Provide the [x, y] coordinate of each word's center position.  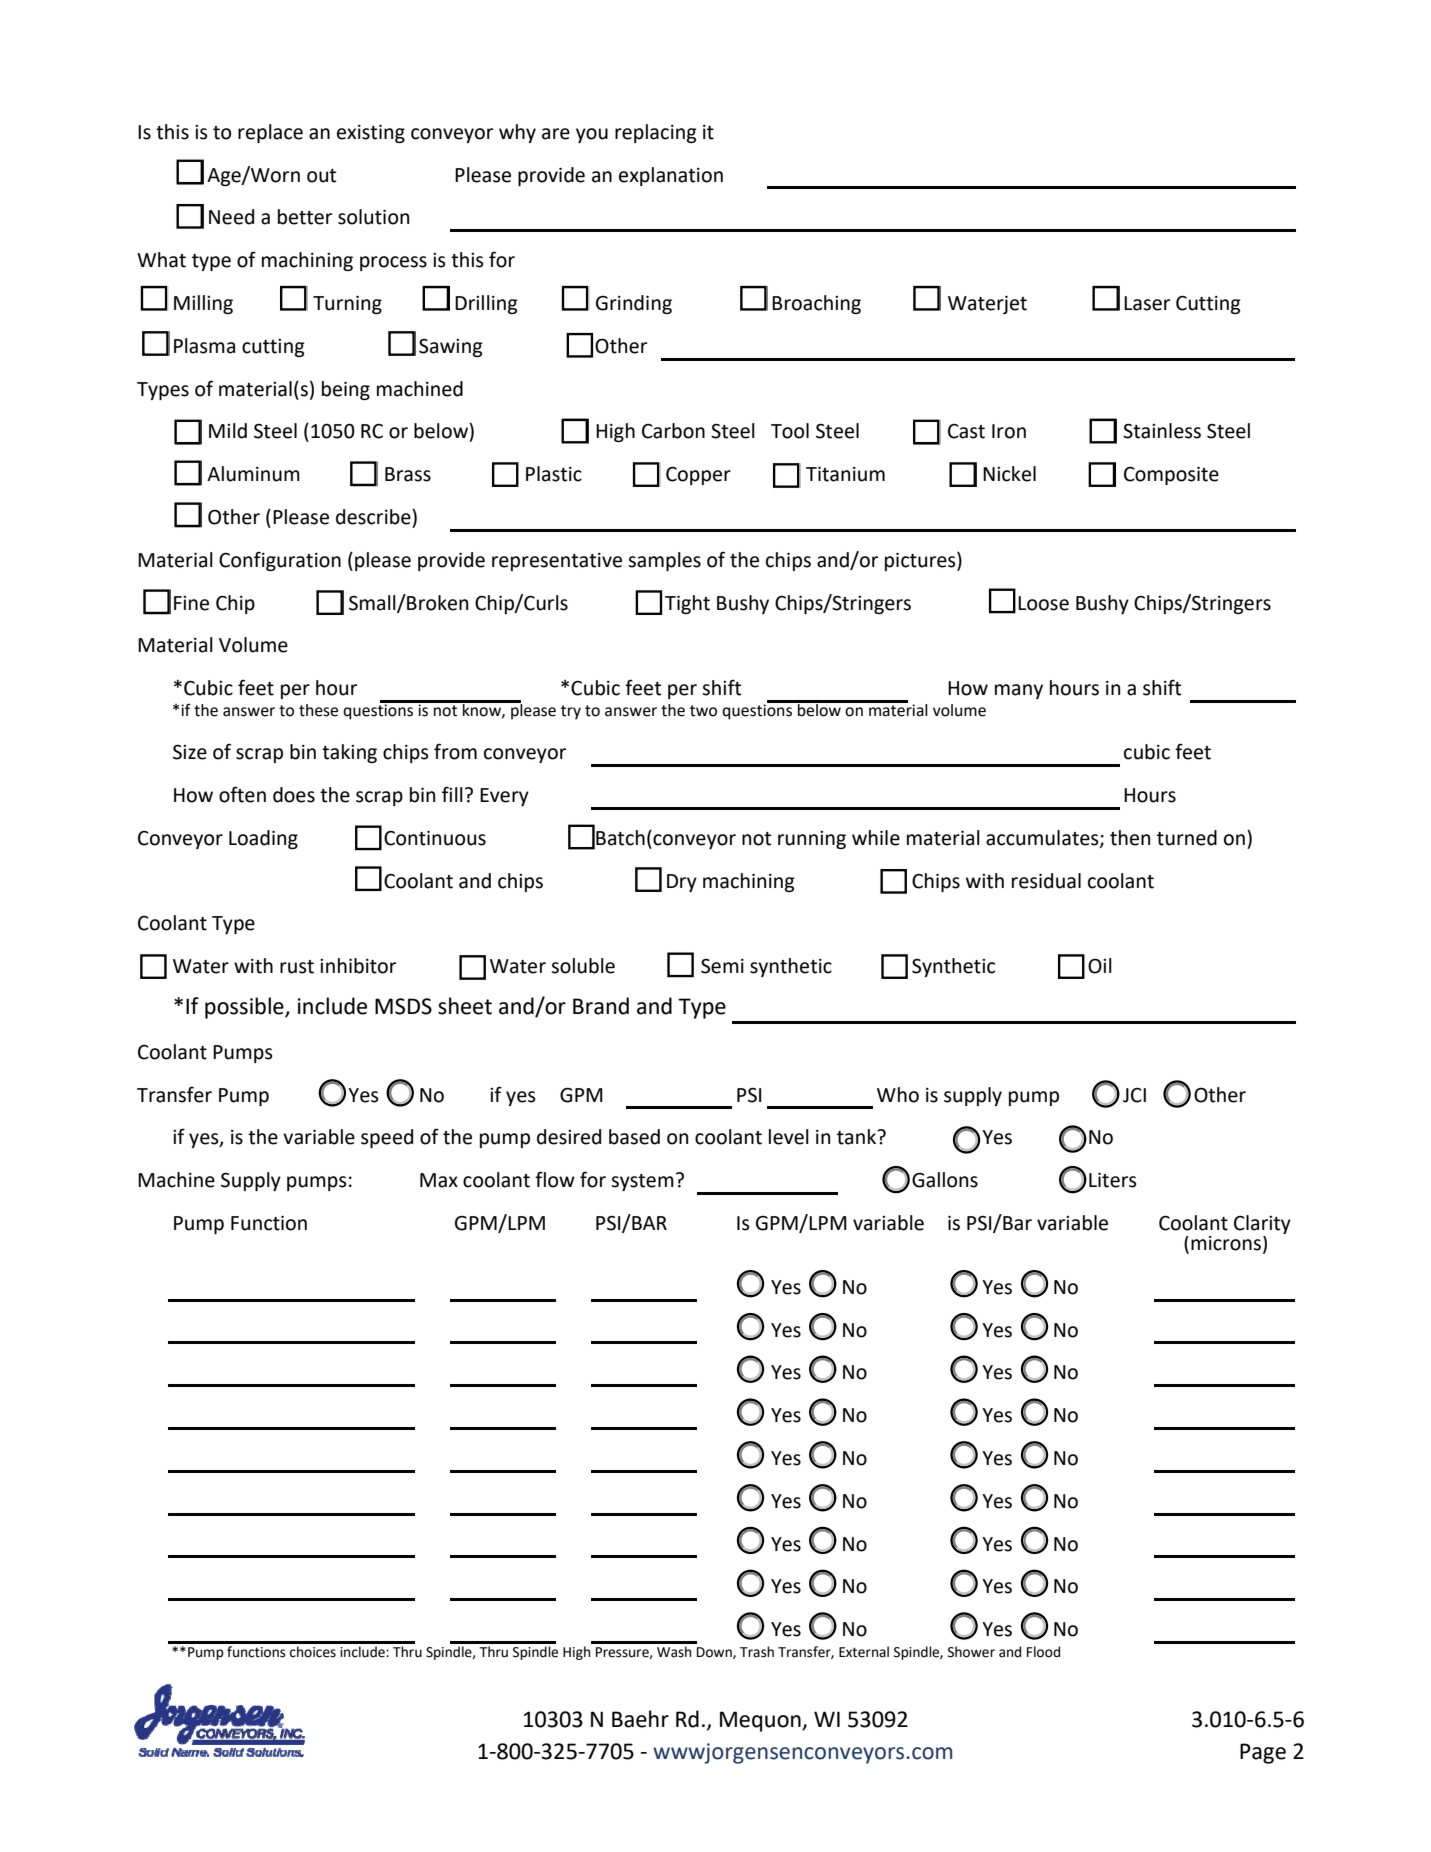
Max [439, 1180]
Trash [757, 1652]
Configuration [280, 561]
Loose [1043, 603]
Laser [1147, 303]
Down [715, 1653]
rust [297, 967]
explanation [671, 176]
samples [664, 561]
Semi [722, 966]
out [321, 176]
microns [1226, 1243]
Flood [1043, 1652]
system [642, 1182]
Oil [1100, 966]
